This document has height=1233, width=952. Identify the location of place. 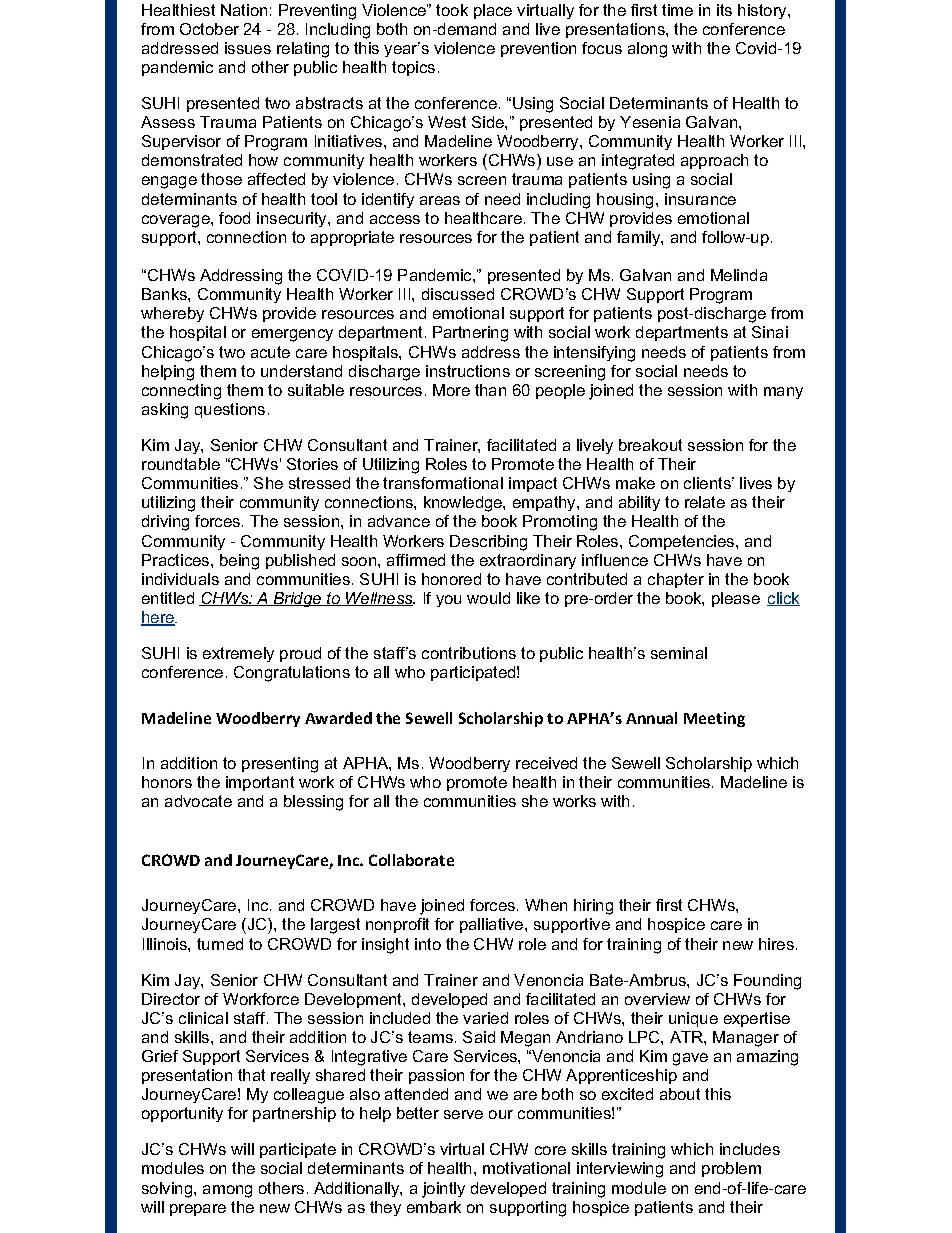
(493, 11).
